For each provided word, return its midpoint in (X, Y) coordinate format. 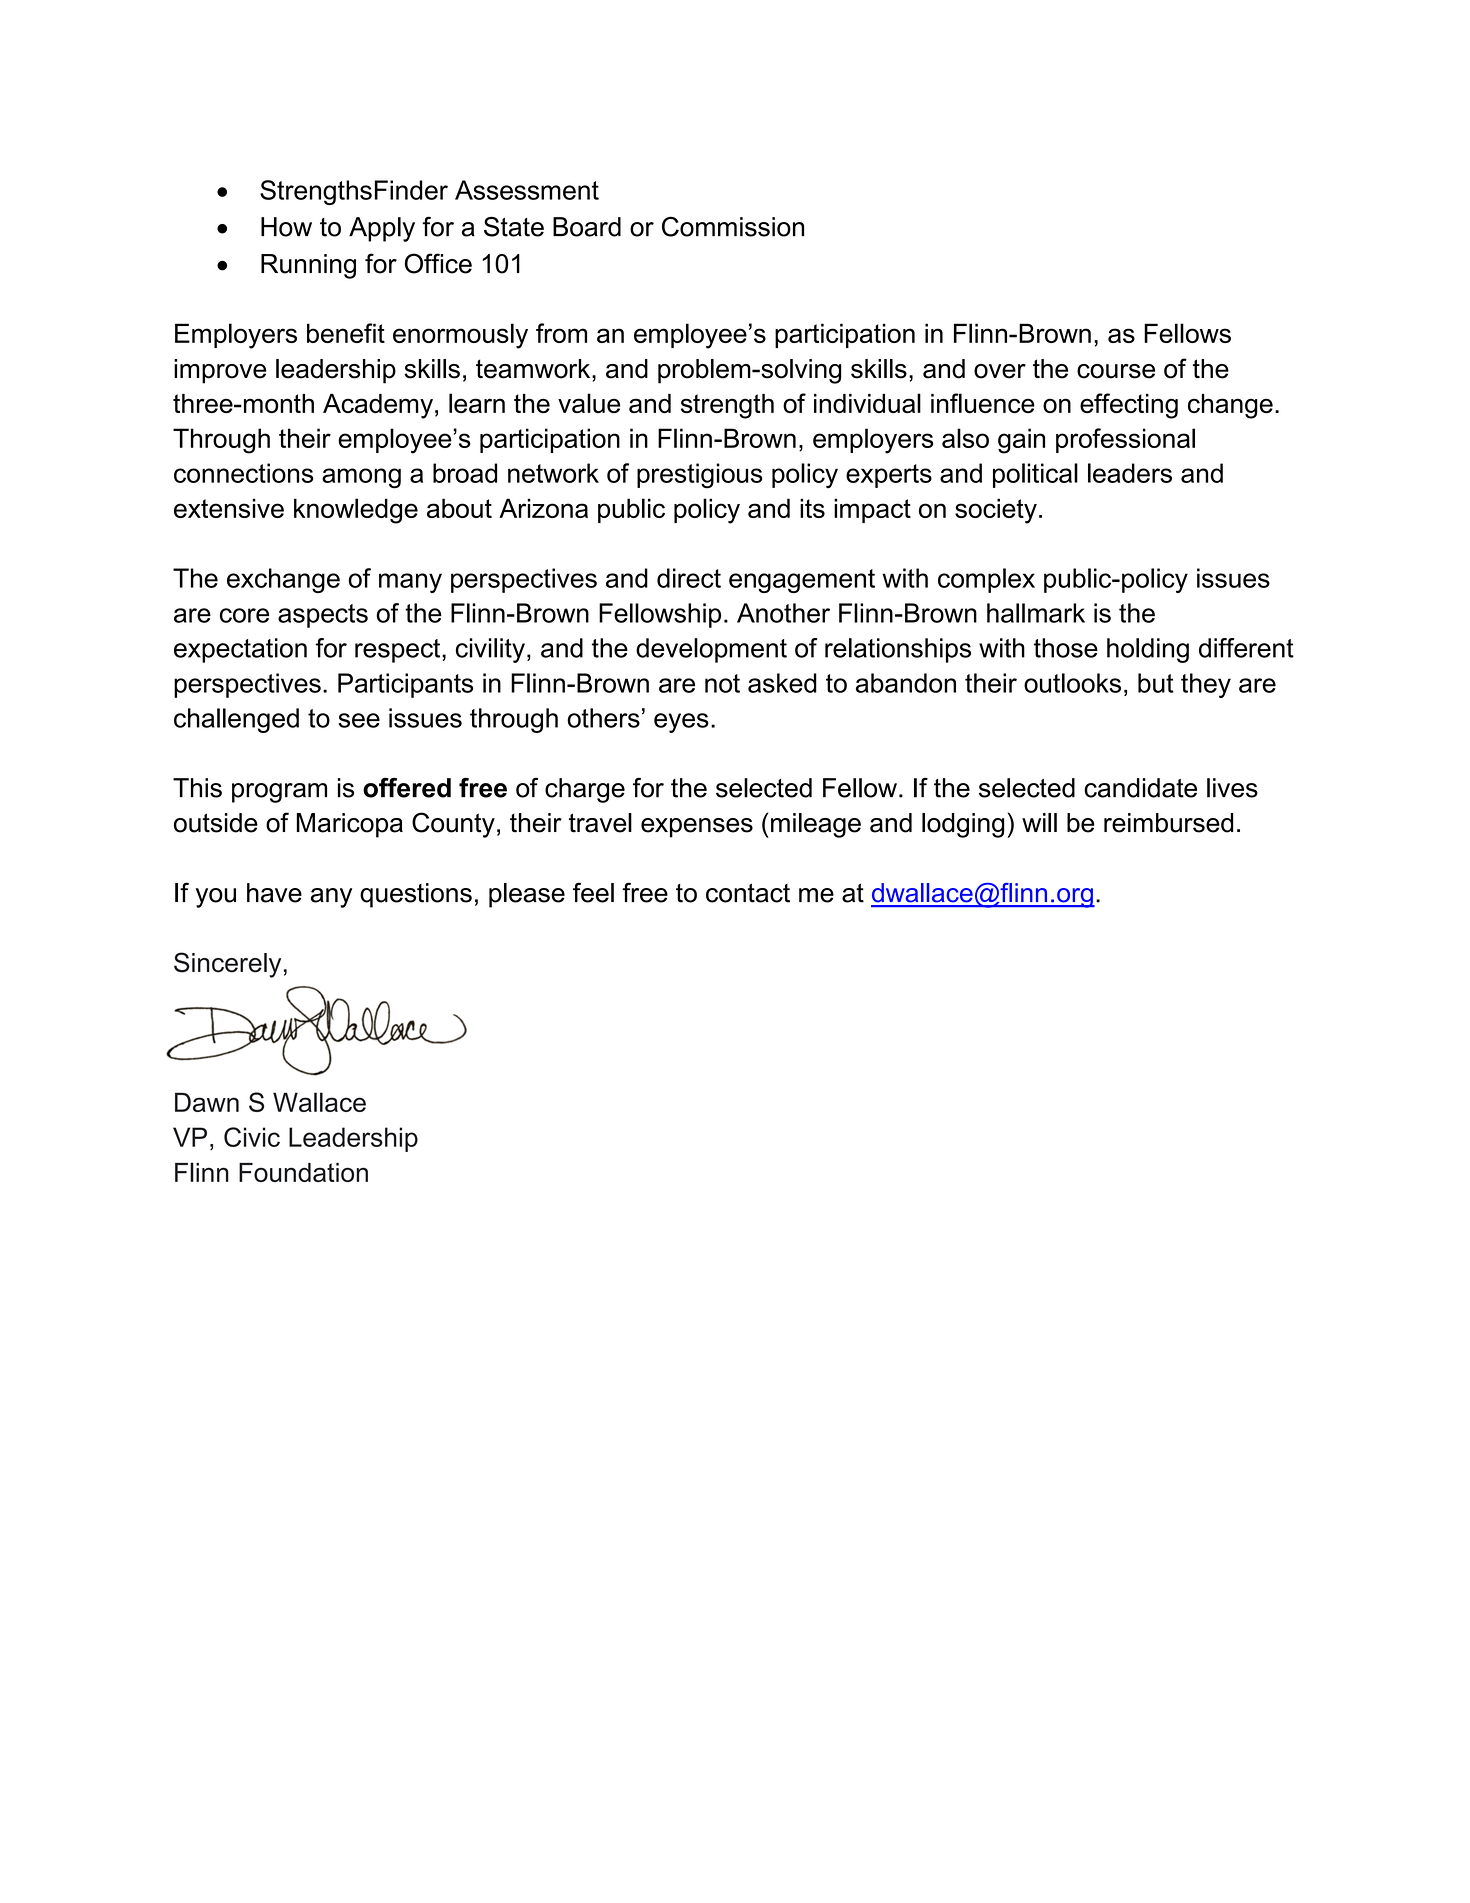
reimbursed (1168, 823)
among (361, 478)
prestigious (700, 476)
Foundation (303, 1172)
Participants (405, 685)
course (1116, 371)
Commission (733, 226)
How (286, 227)
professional (1125, 440)
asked (782, 683)
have (274, 893)
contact (748, 893)
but (1156, 683)
